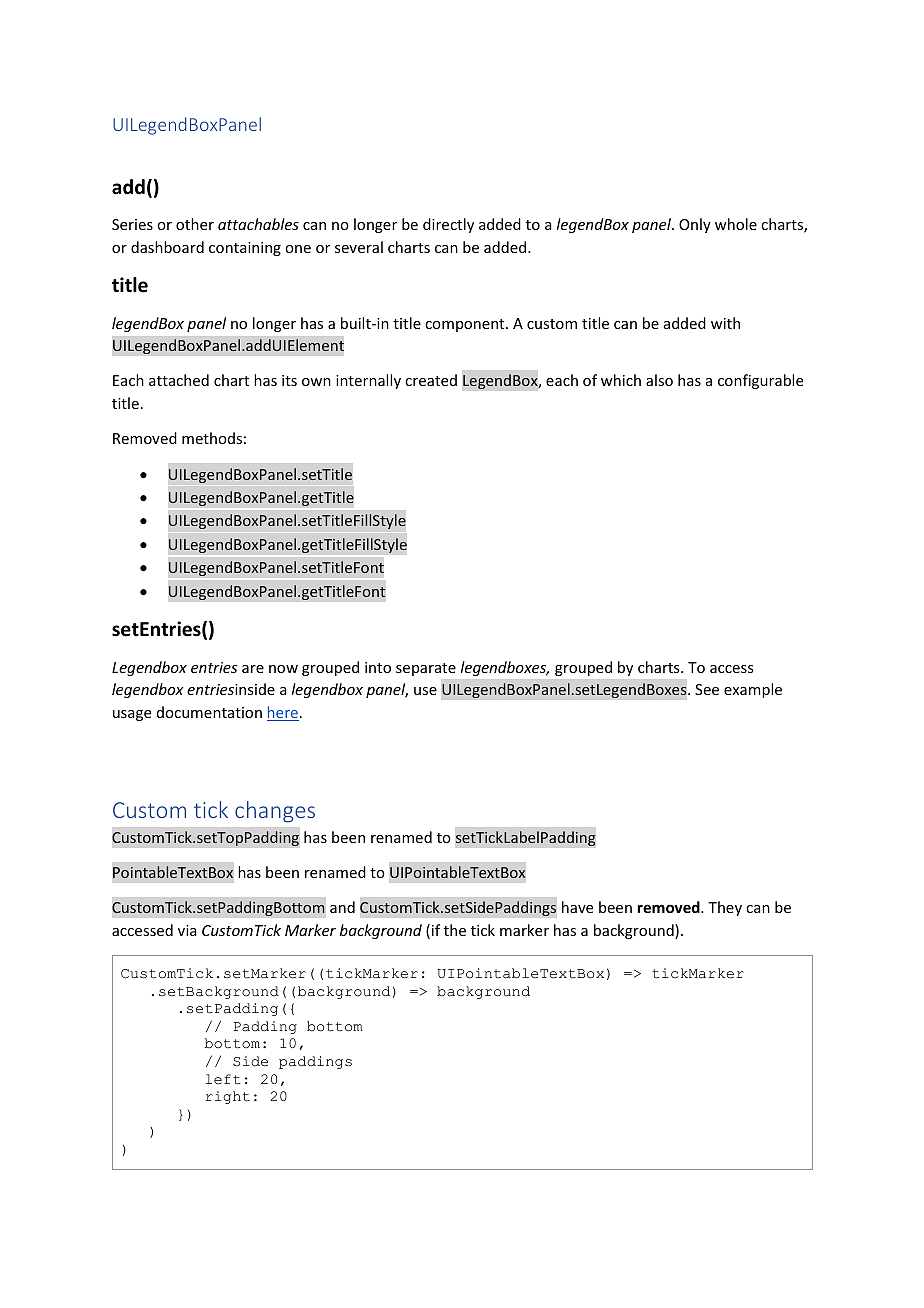  What do you see at coordinates (695, 225) in the page?
I see `Only` at bounding box center [695, 225].
